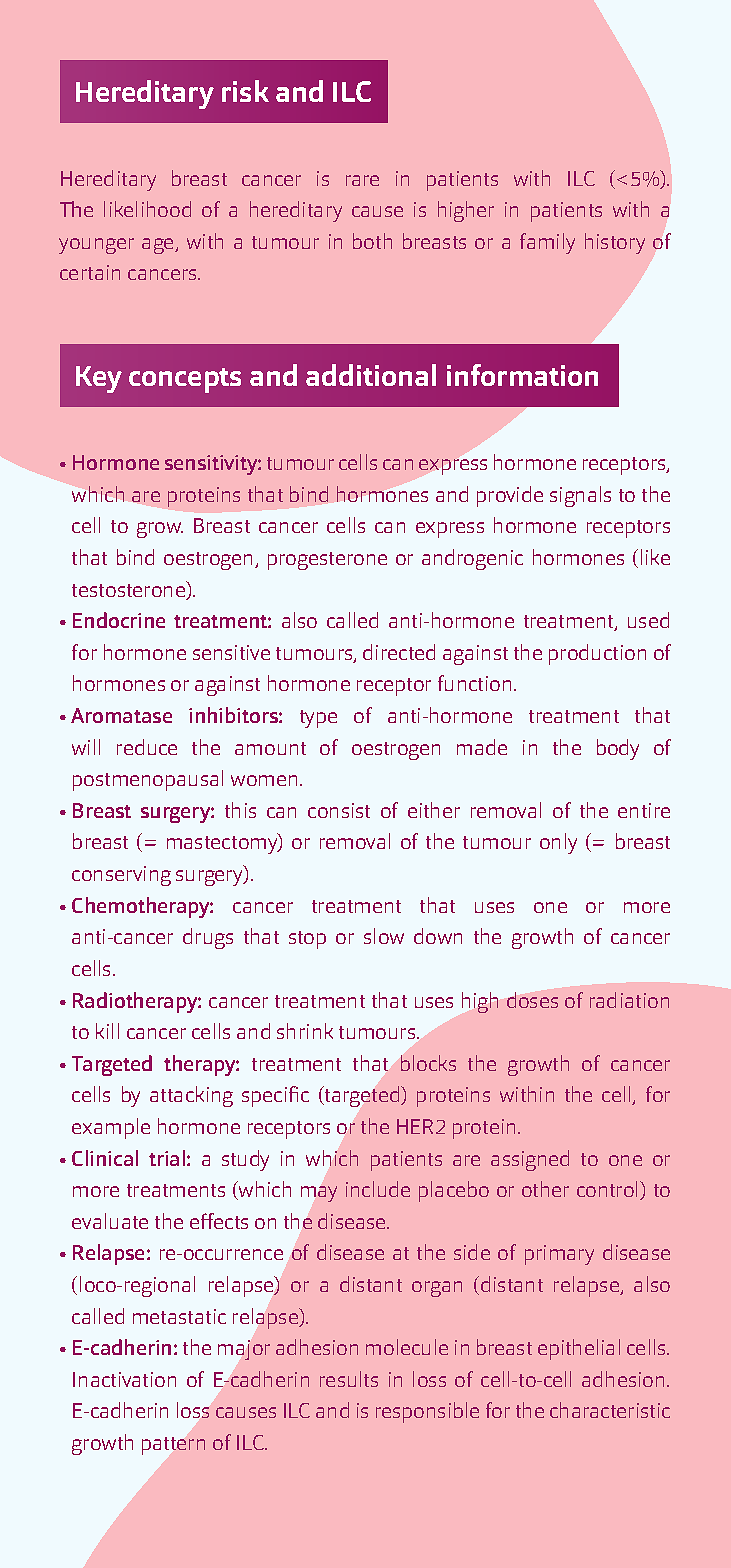 The image size is (731, 1568). Describe the element at coordinates (547, 243) in the document. I see `family` at that location.
